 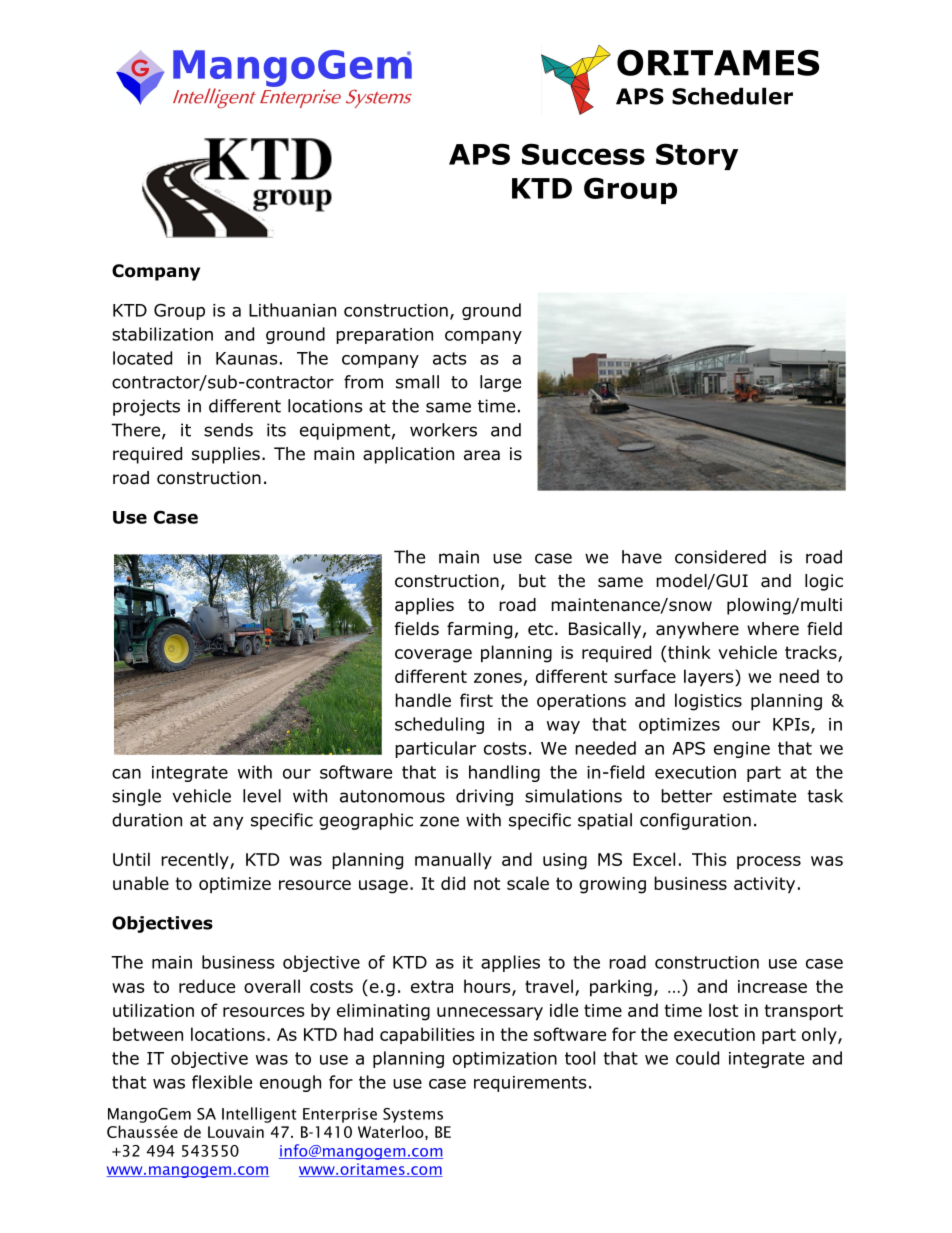 What do you see at coordinates (720, 557) in the screenshot?
I see `considered` at bounding box center [720, 557].
